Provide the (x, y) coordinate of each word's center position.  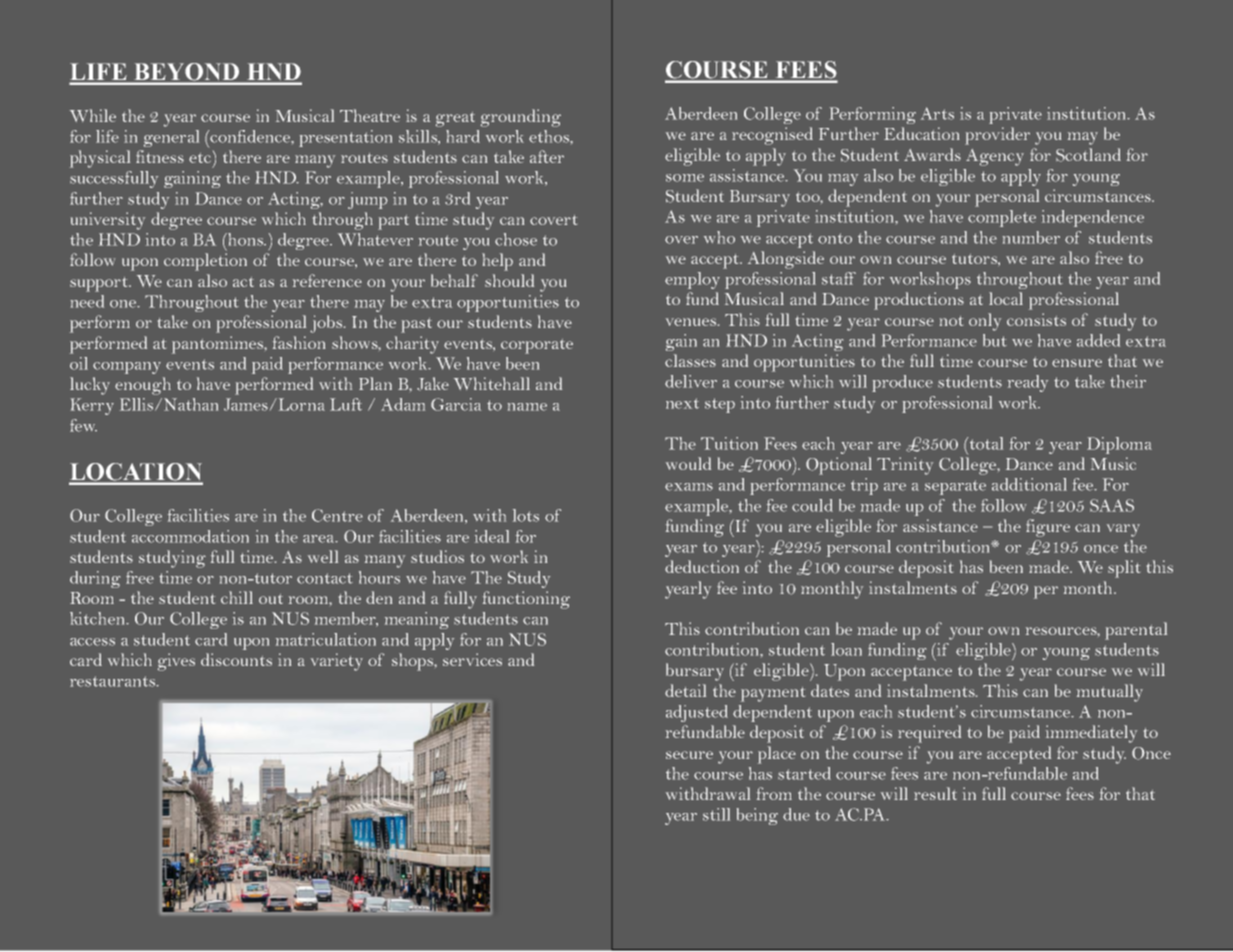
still (716, 814)
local (1006, 298)
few (83, 425)
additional (1029, 484)
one (124, 304)
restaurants (113, 681)
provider (997, 136)
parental (1136, 631)
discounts (236, 659)
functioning (526, 600)
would (688, 463)
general (171, 138)
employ (692, 280)
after (547, 156)
